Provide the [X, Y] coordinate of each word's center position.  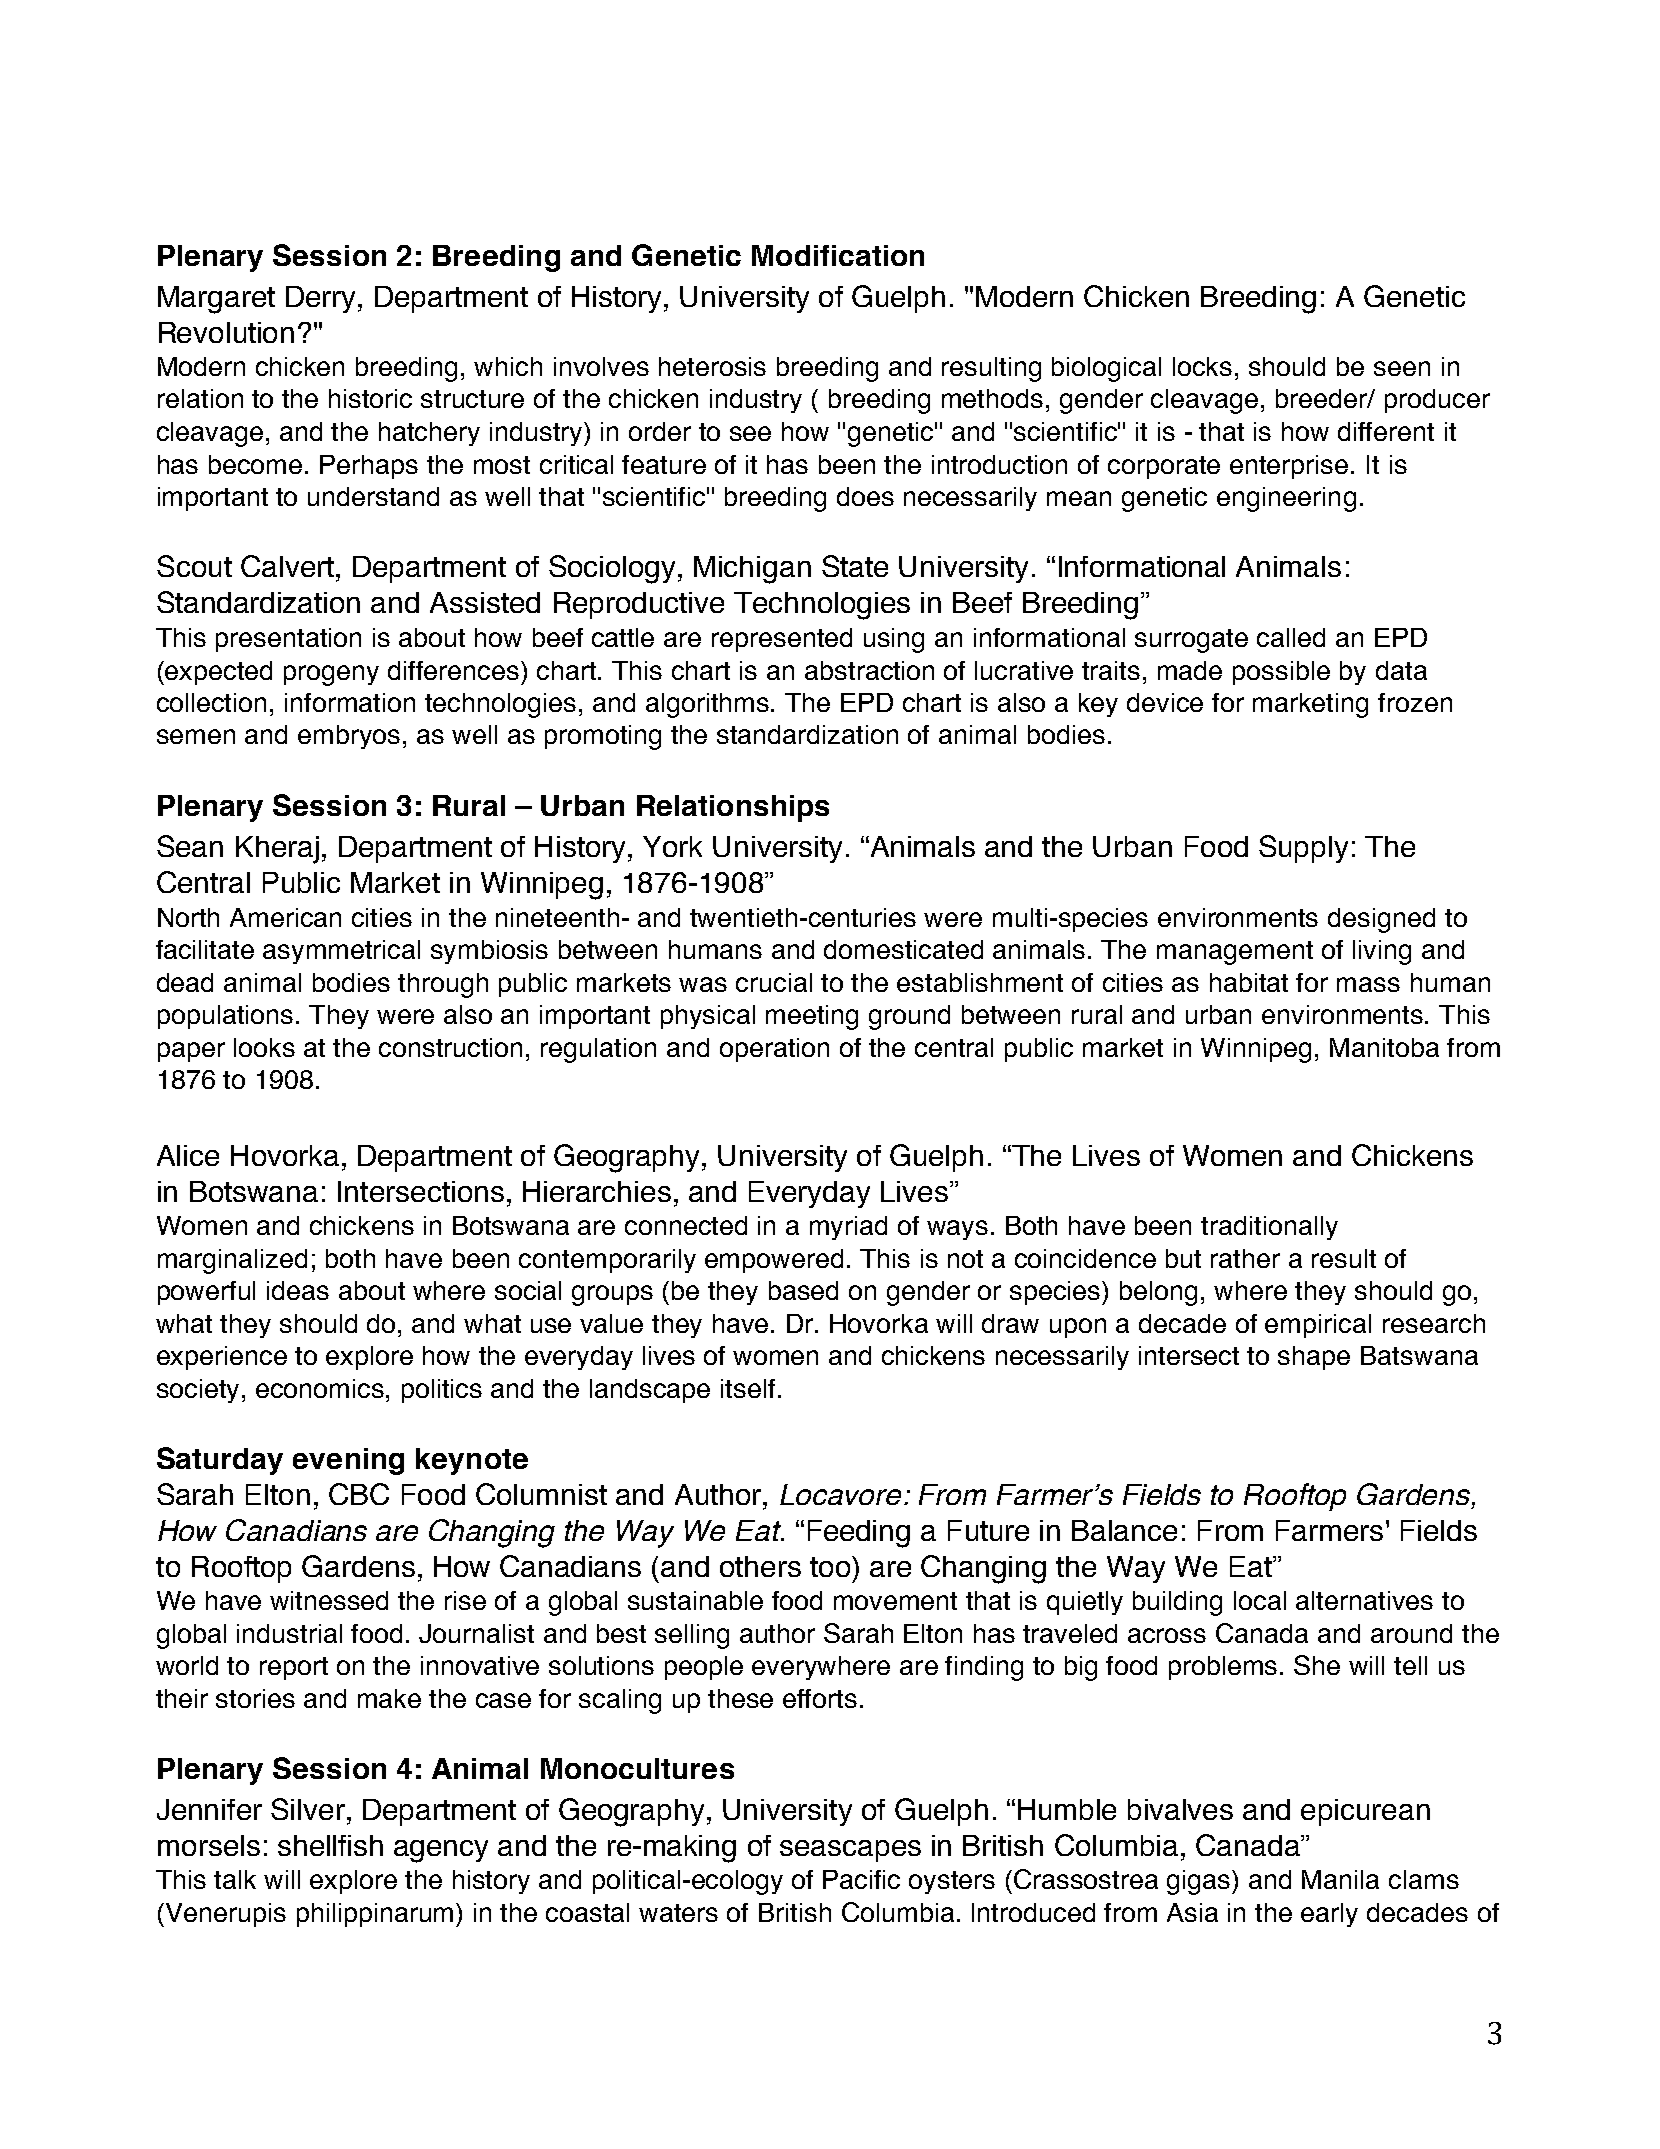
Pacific [861, 1879]
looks [264, 1047]
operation [774, 1050]
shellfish [330, 1845]
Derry [320, 299]
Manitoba [1384, 1047]
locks [1202, 366]
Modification [838, 255]
